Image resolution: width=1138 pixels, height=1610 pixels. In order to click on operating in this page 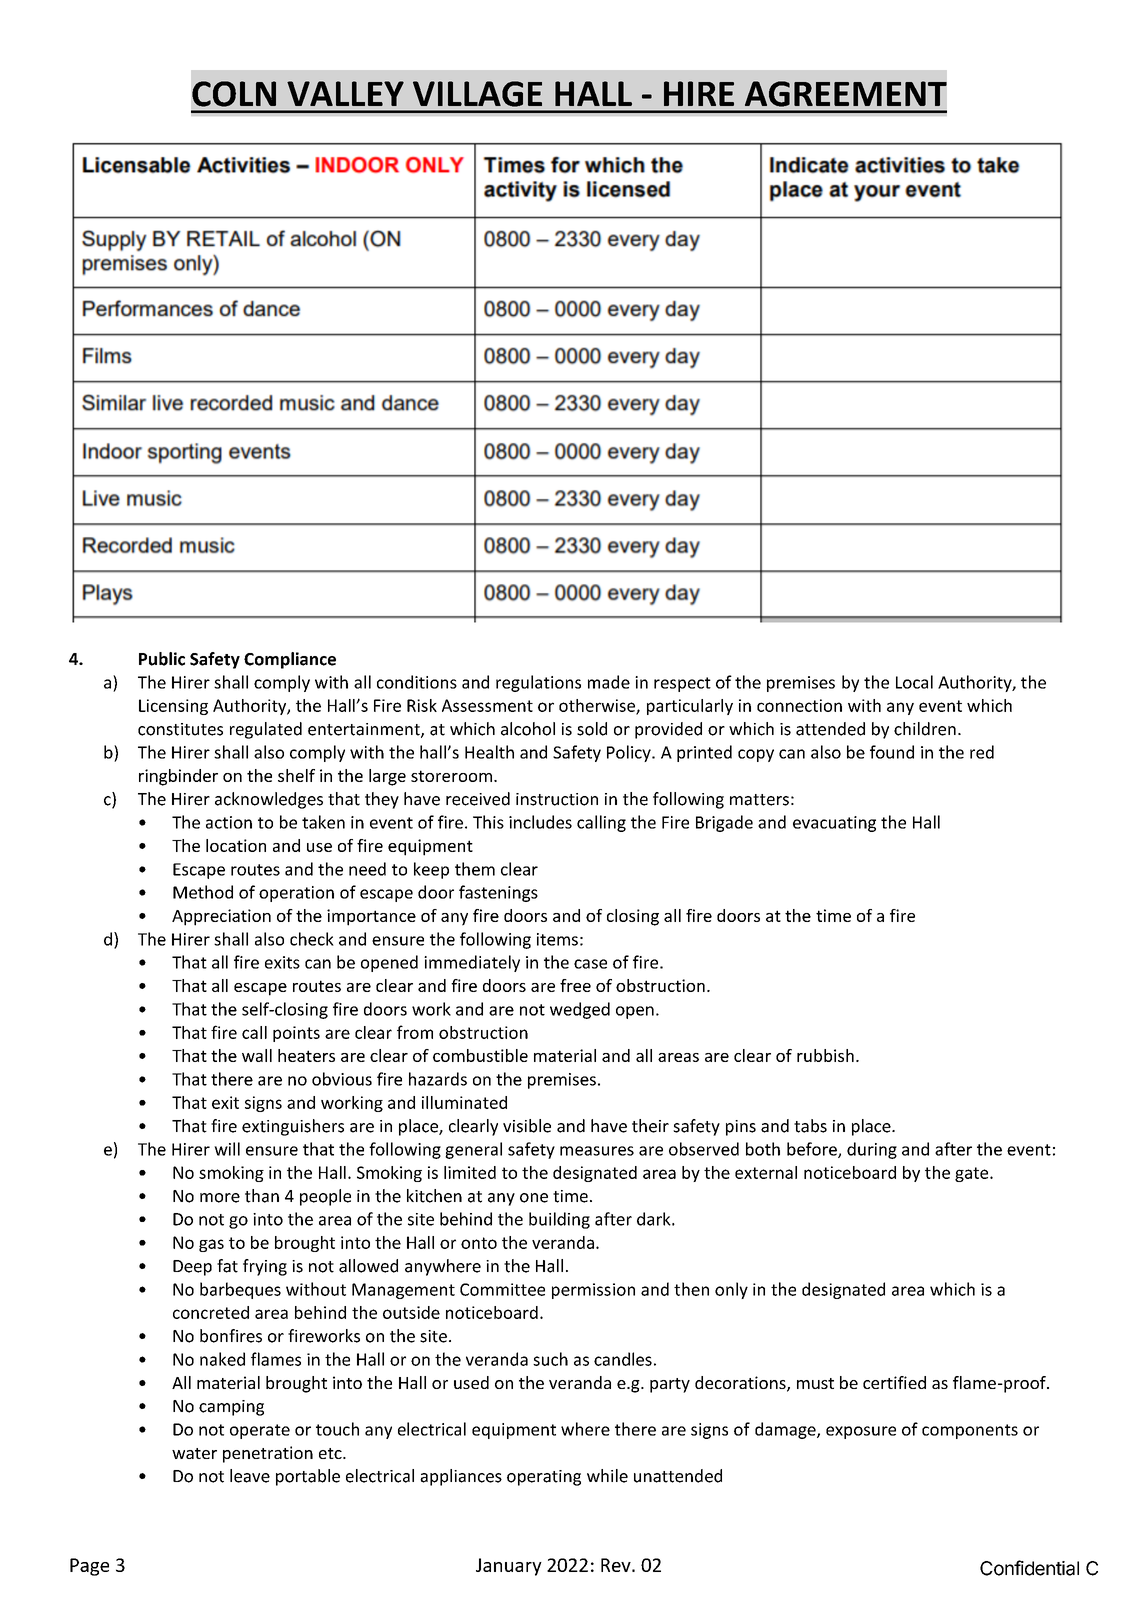, I will do `click(544, 1478)`.
